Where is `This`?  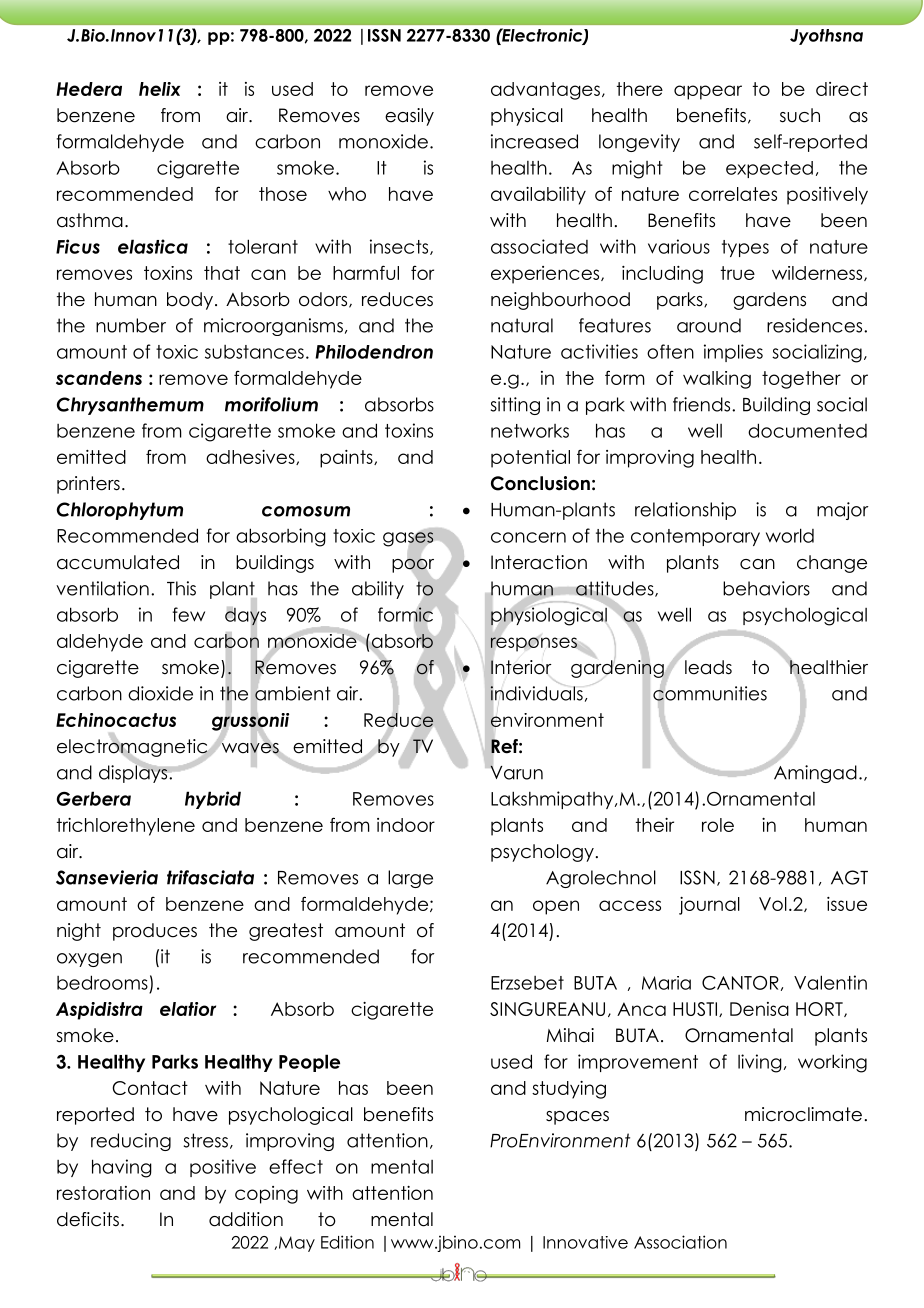
This is located at coordinates (181, 588).
